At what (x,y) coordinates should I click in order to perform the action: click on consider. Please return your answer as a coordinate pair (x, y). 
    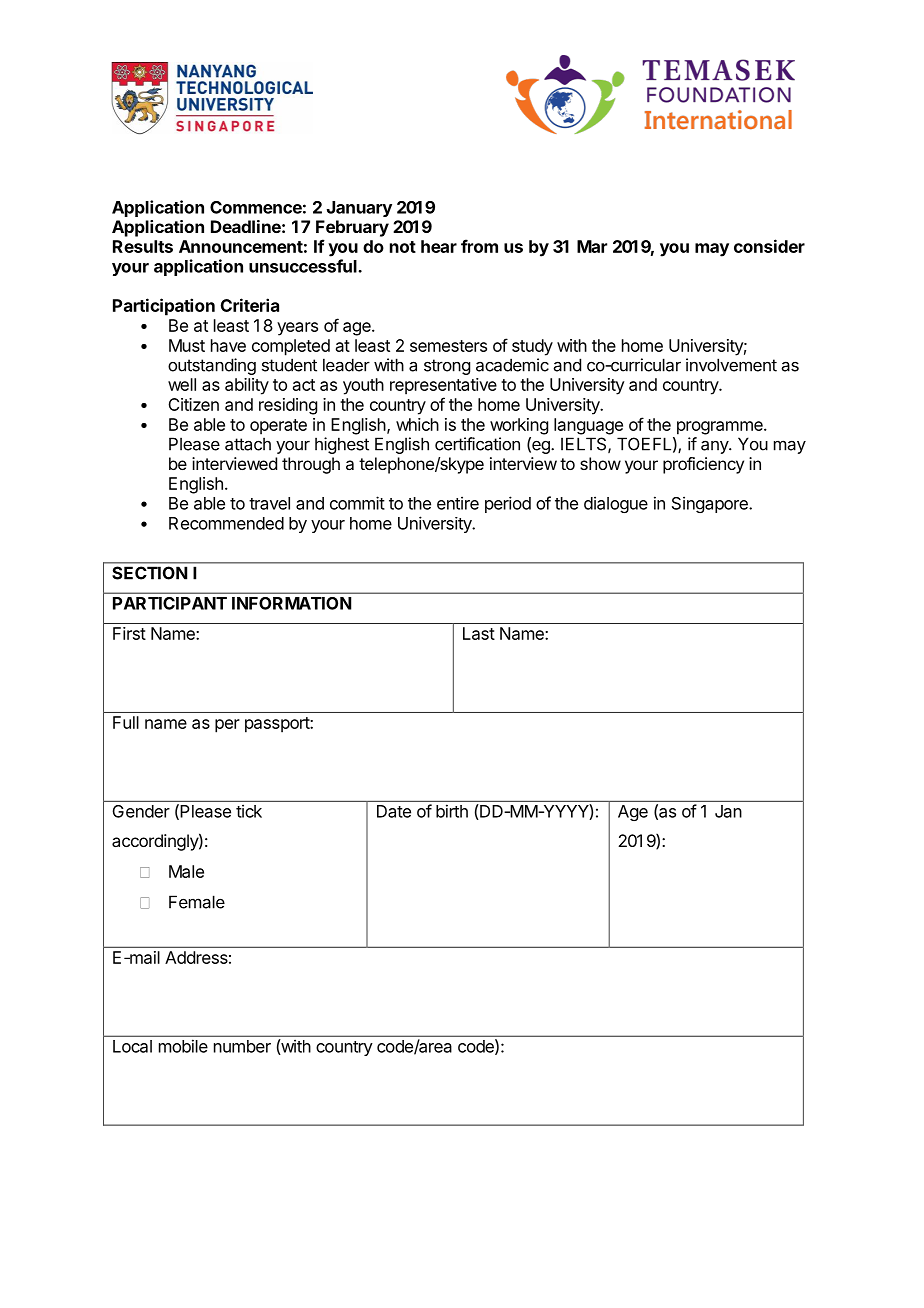
    Looking at the image, I should click on (769, 246).
